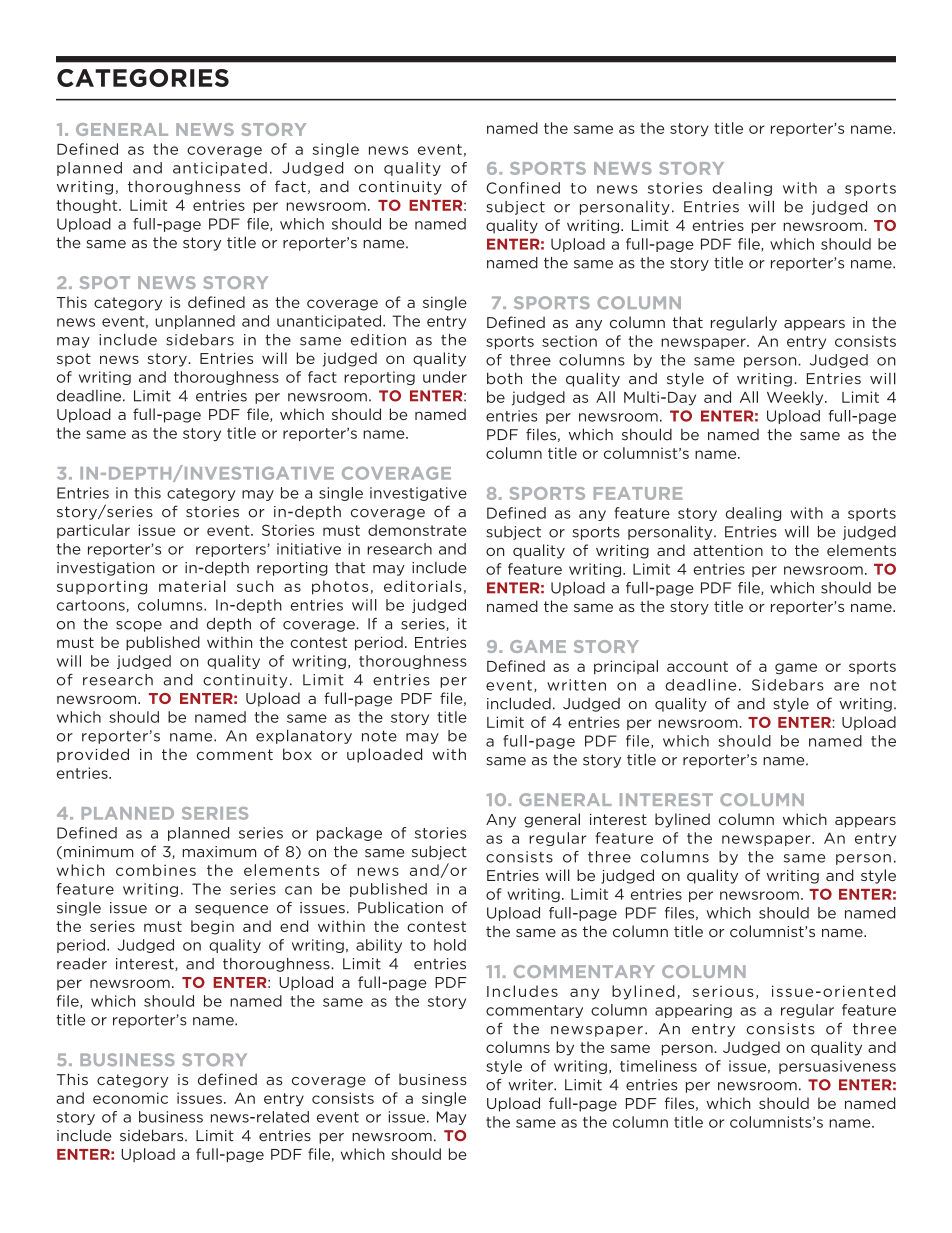 This screenshot has width=952, height=1233. Describe the element at coordinates (837, 1067) in the screenshot. I see `persuasiveness` at that location.
